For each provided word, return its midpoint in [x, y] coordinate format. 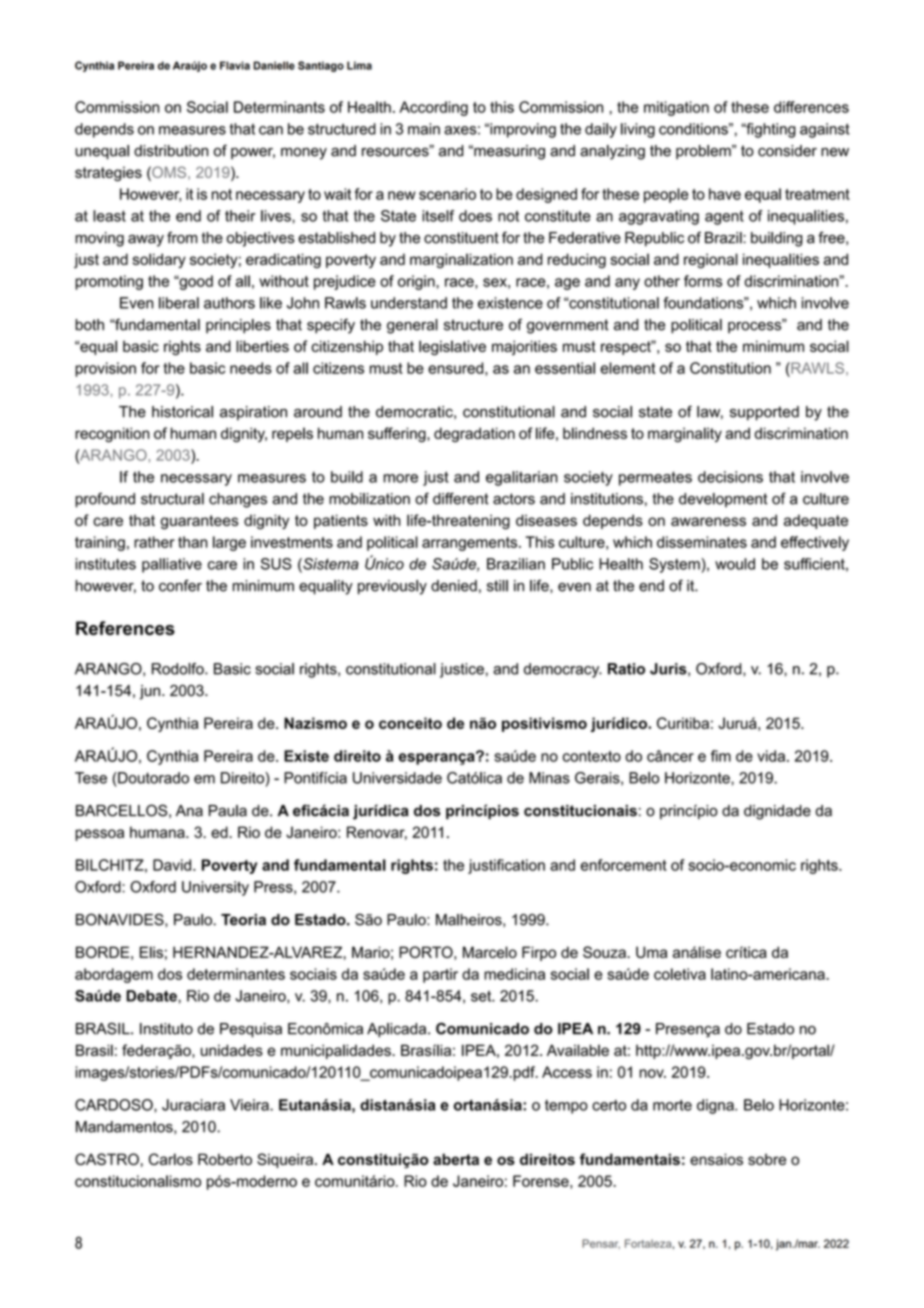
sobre [767, 1159]
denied [454, 586]
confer [180, 585]
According [433, 108]
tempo [566, 1107]
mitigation [676, 108]
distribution [171, 151]
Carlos [171, 1159]
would [735, 564]
